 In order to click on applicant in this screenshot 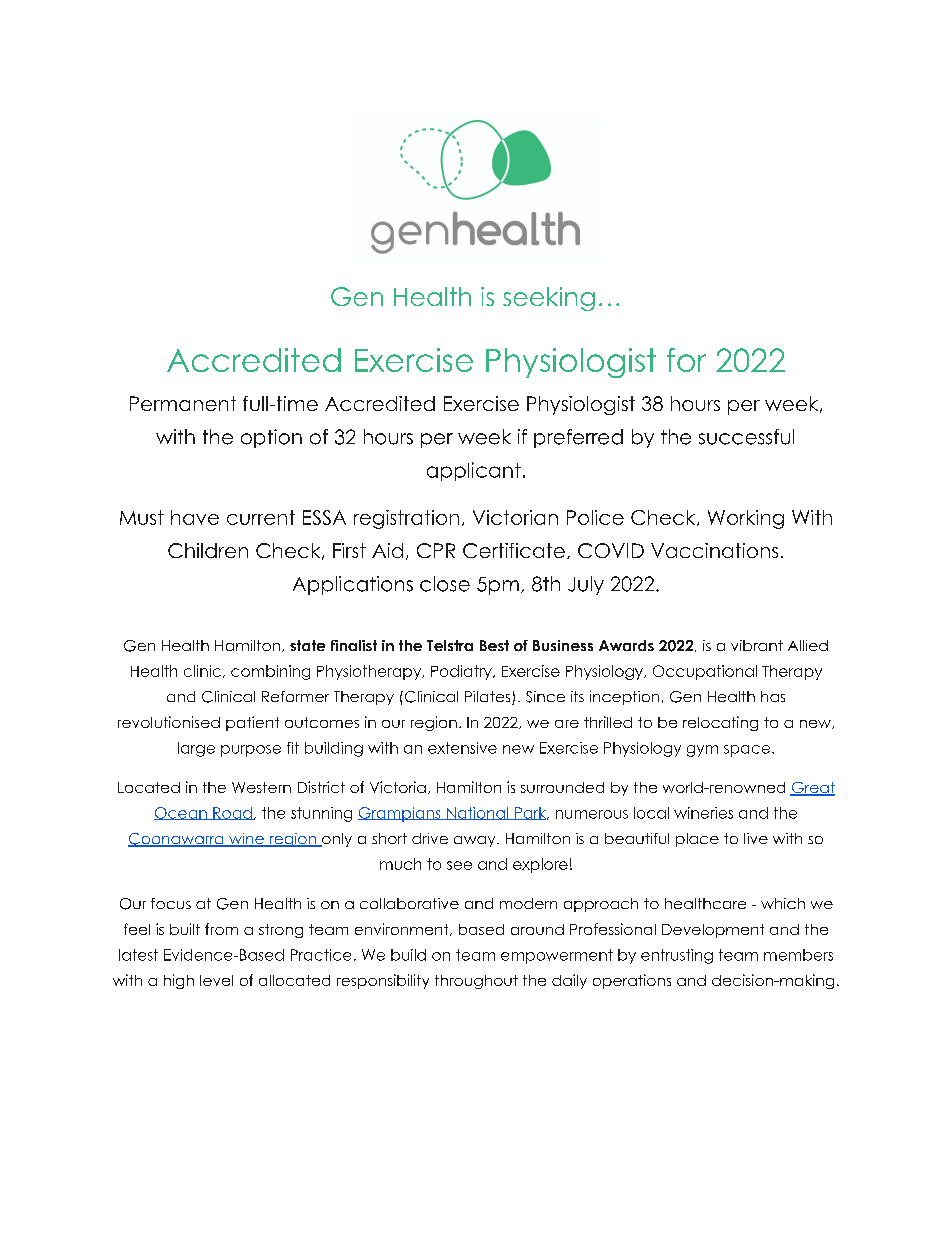, I will do `click(474, 471)`.
